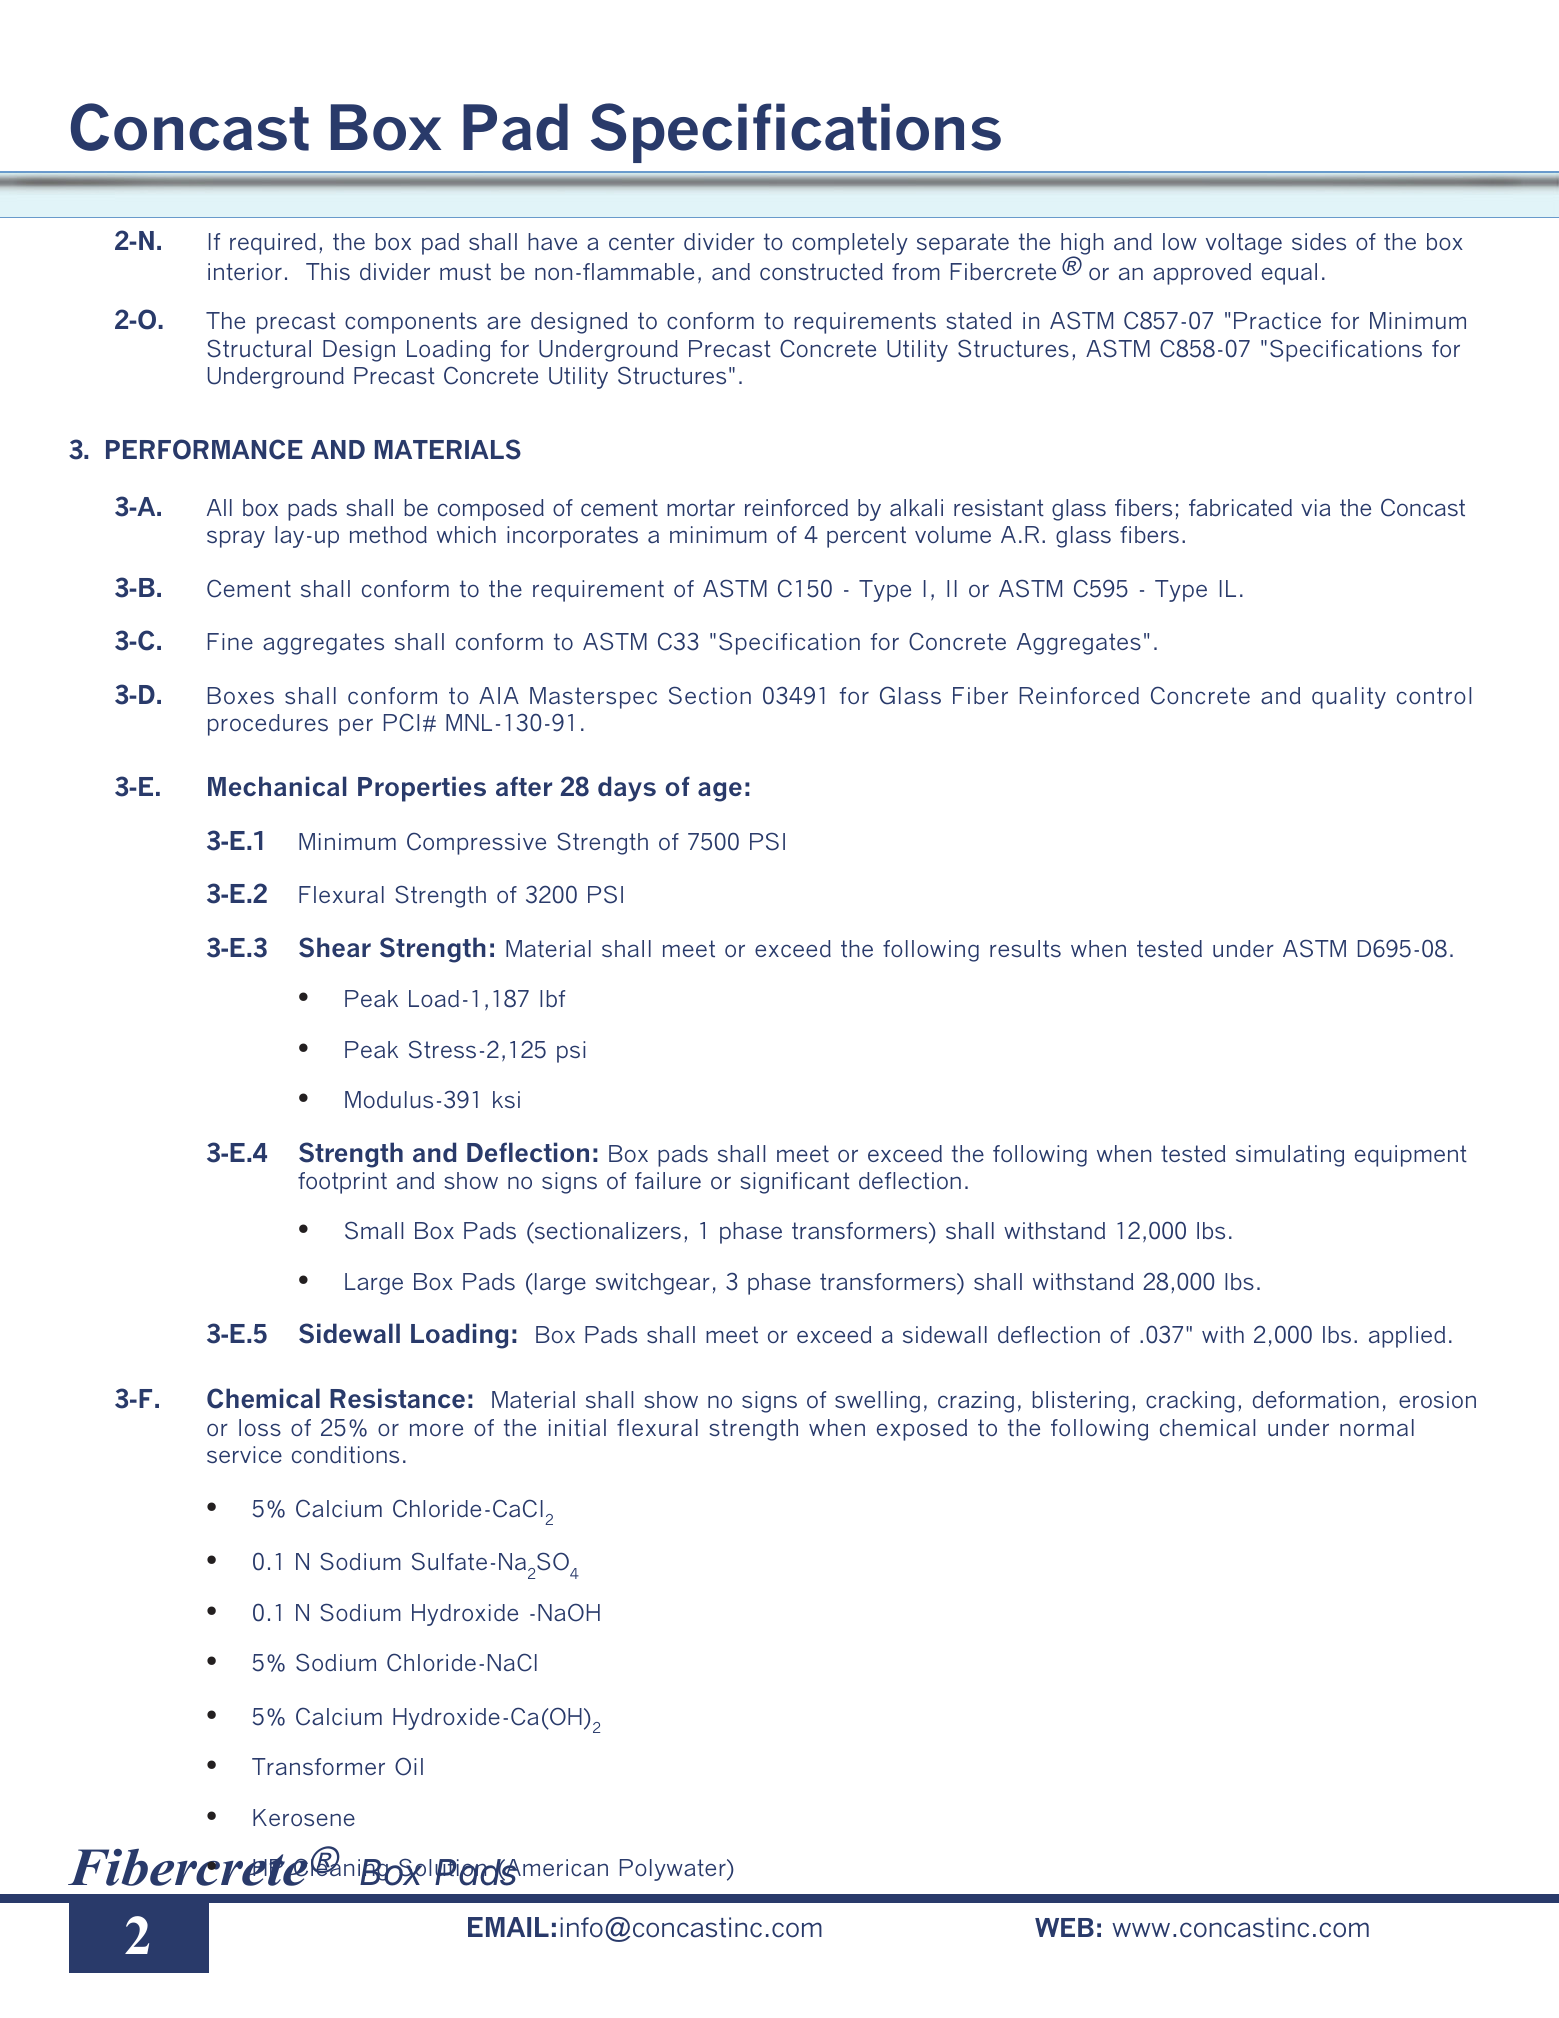 This screenshot has width=1559, height=2018. What do you see at coordinates (304, 1817) in the screenshot?
I see `Kerosene` at bounding box center [304, 1817].
